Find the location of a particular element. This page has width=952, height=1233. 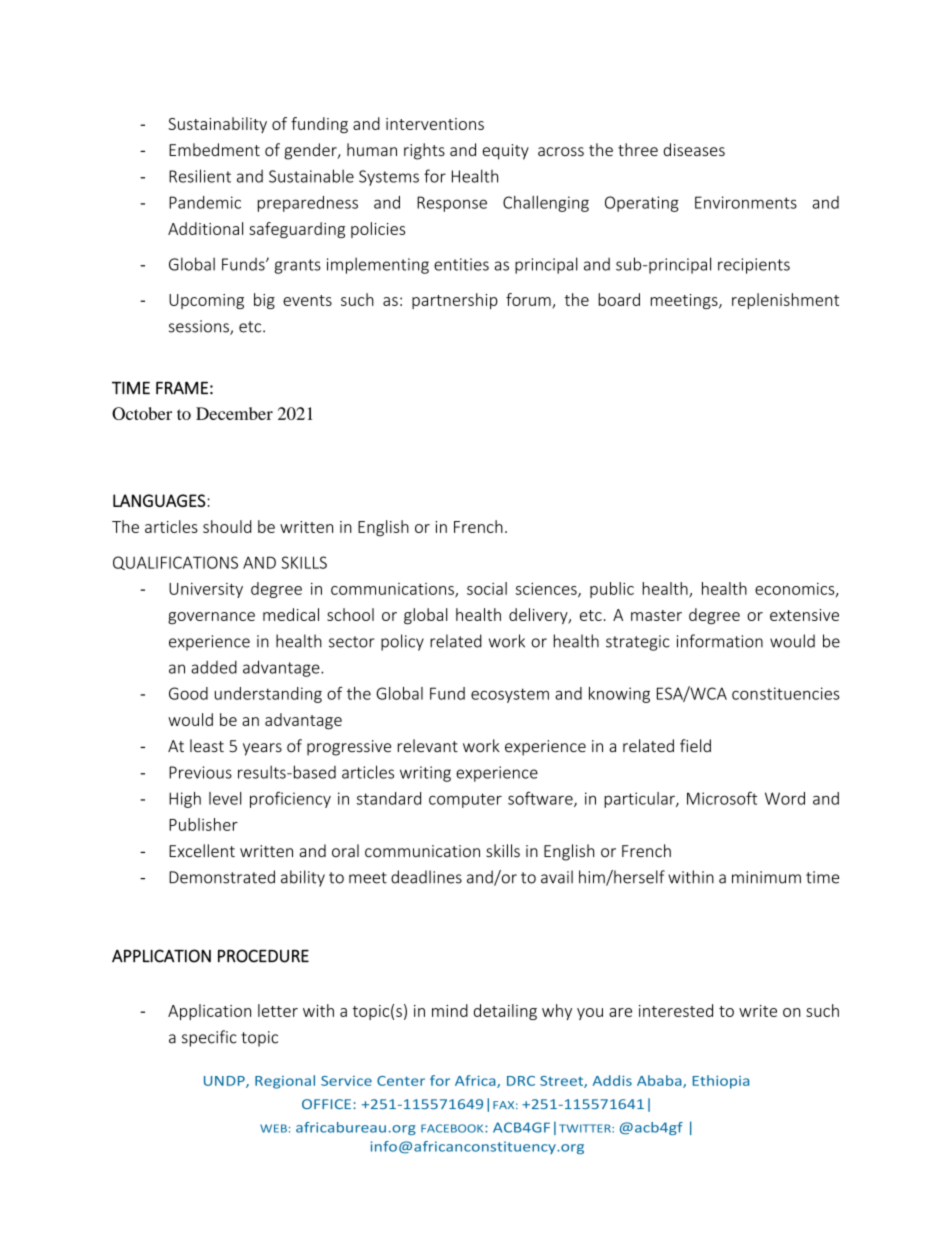

master is located at coordinates (656, 615).
